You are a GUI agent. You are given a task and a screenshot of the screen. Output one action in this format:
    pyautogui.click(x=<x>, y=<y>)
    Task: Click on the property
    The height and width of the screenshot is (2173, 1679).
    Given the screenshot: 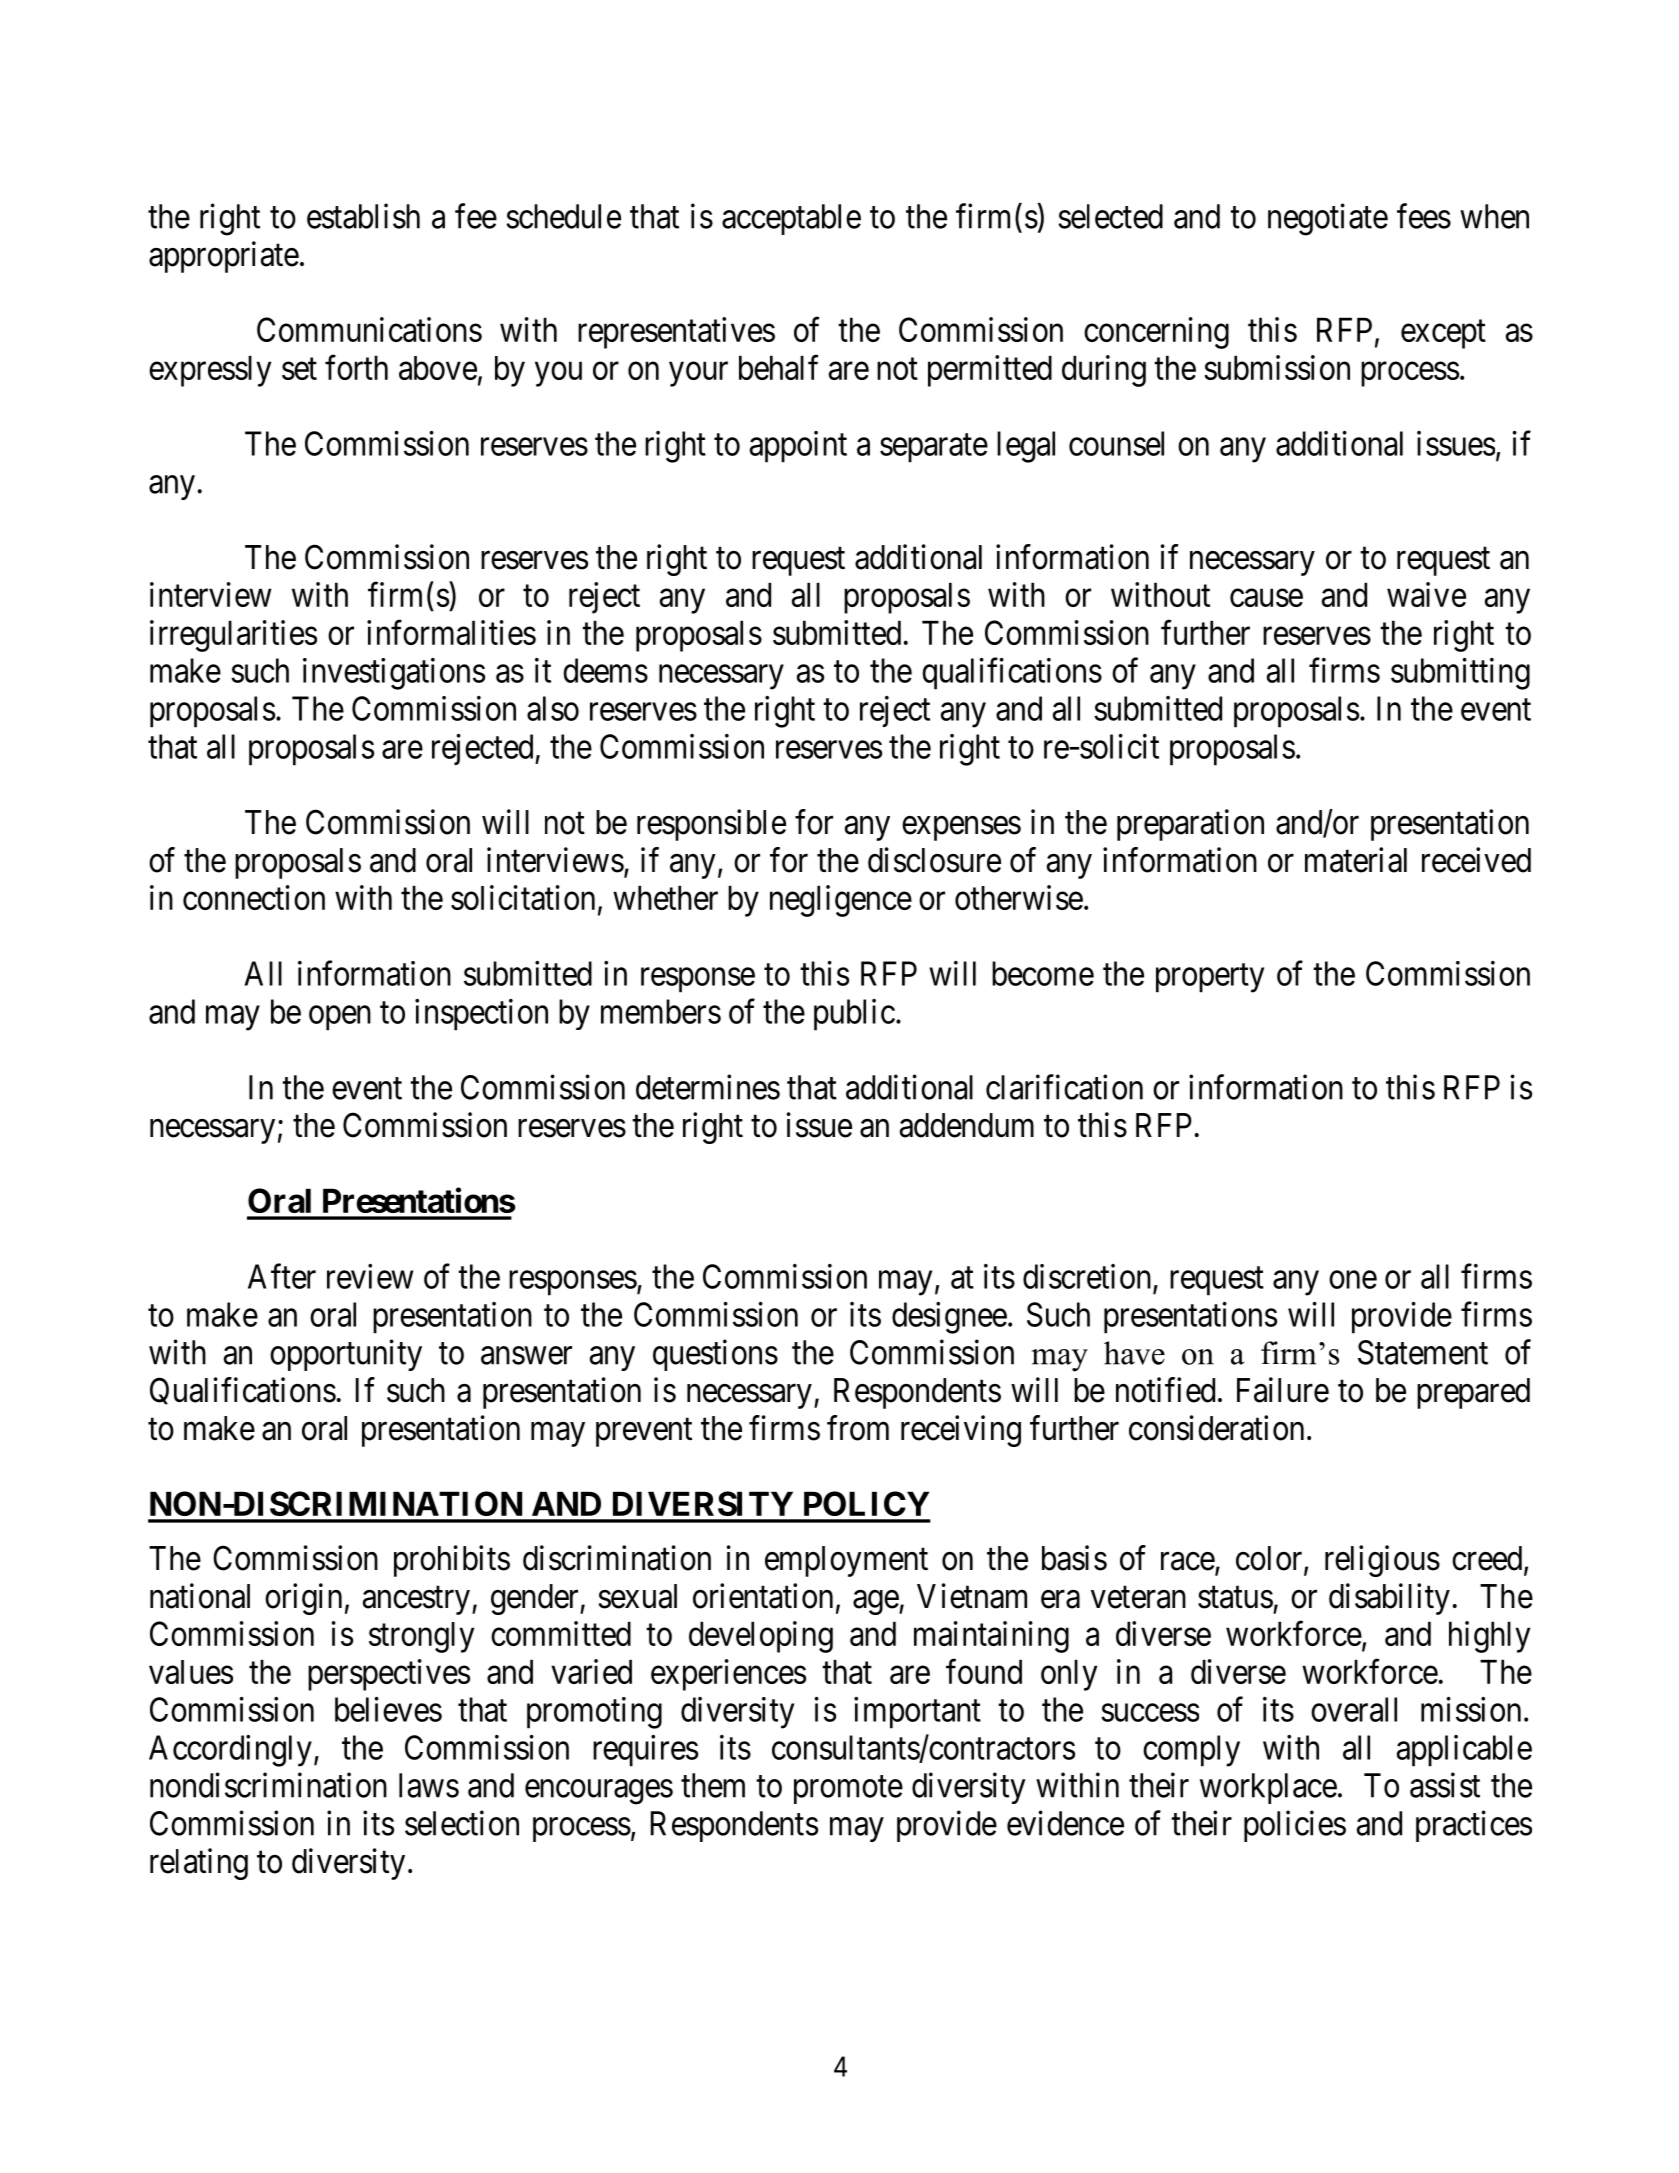 What is the action you would take?
    pyautogui.click(x=1210, y=978)
